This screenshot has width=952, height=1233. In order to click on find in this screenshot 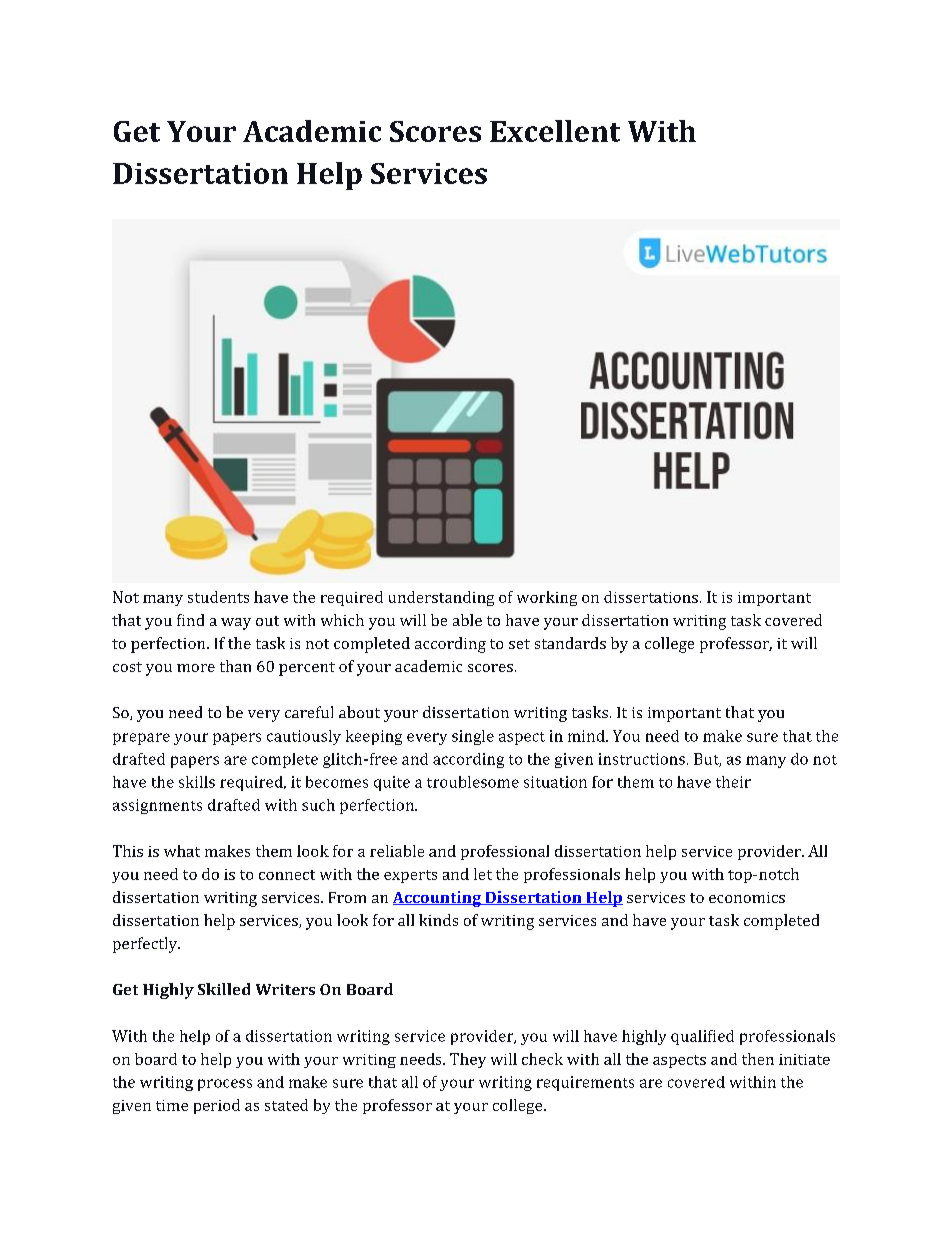, I will do `click(190, 620)`.
